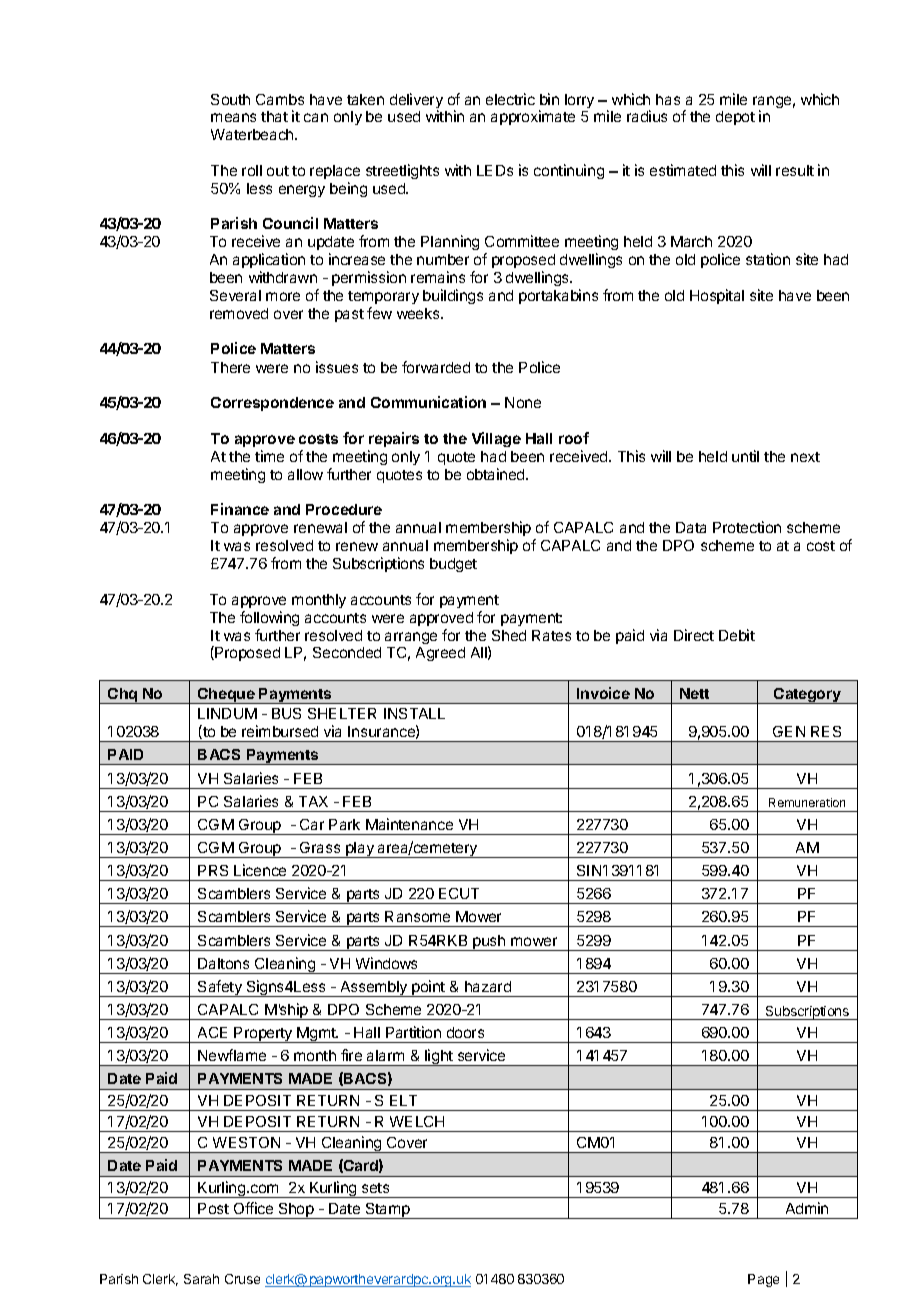 This screenshot has width=924, height=1308. I want to click on Page, so click(763, 1280).
